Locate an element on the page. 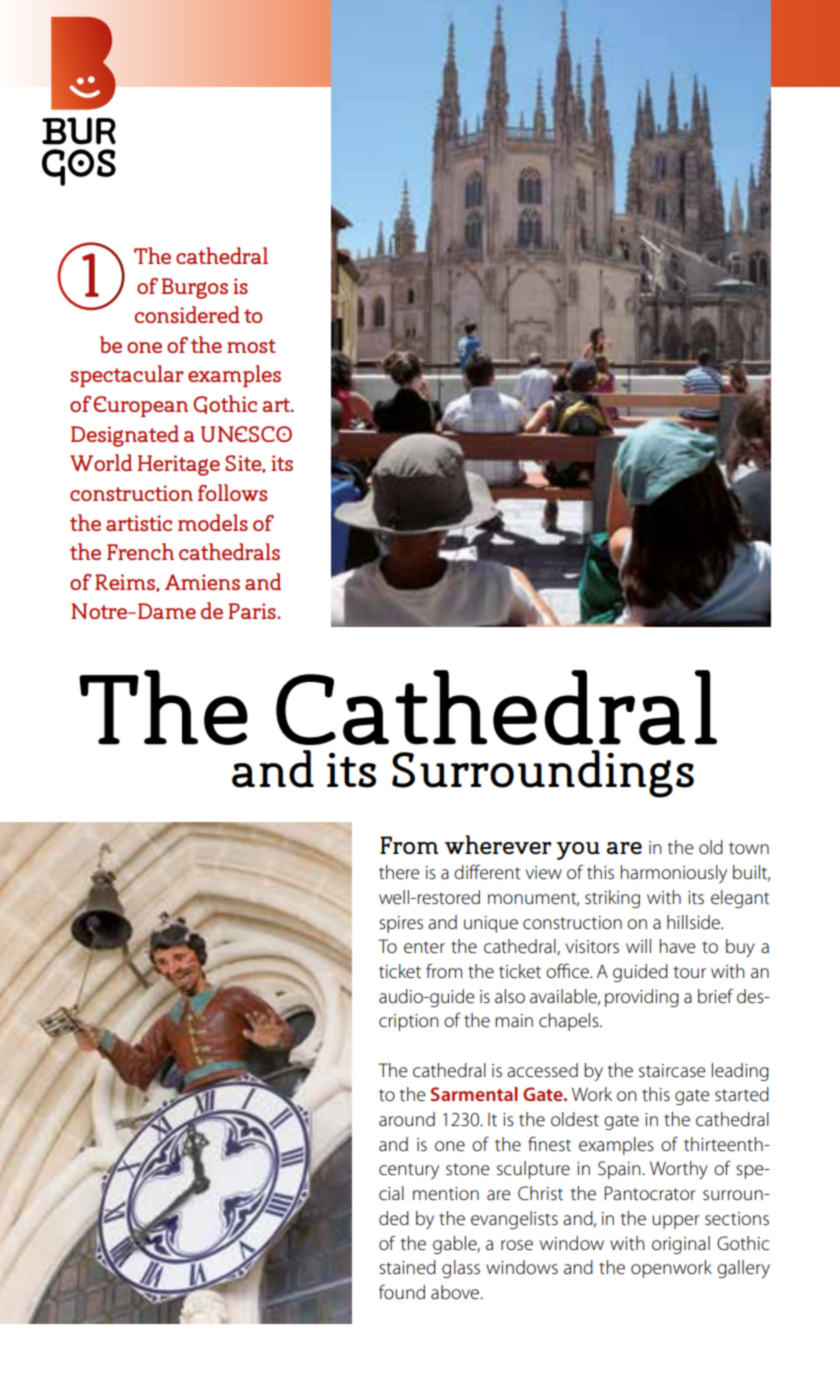  found is located at coordinates (402, 1291).
